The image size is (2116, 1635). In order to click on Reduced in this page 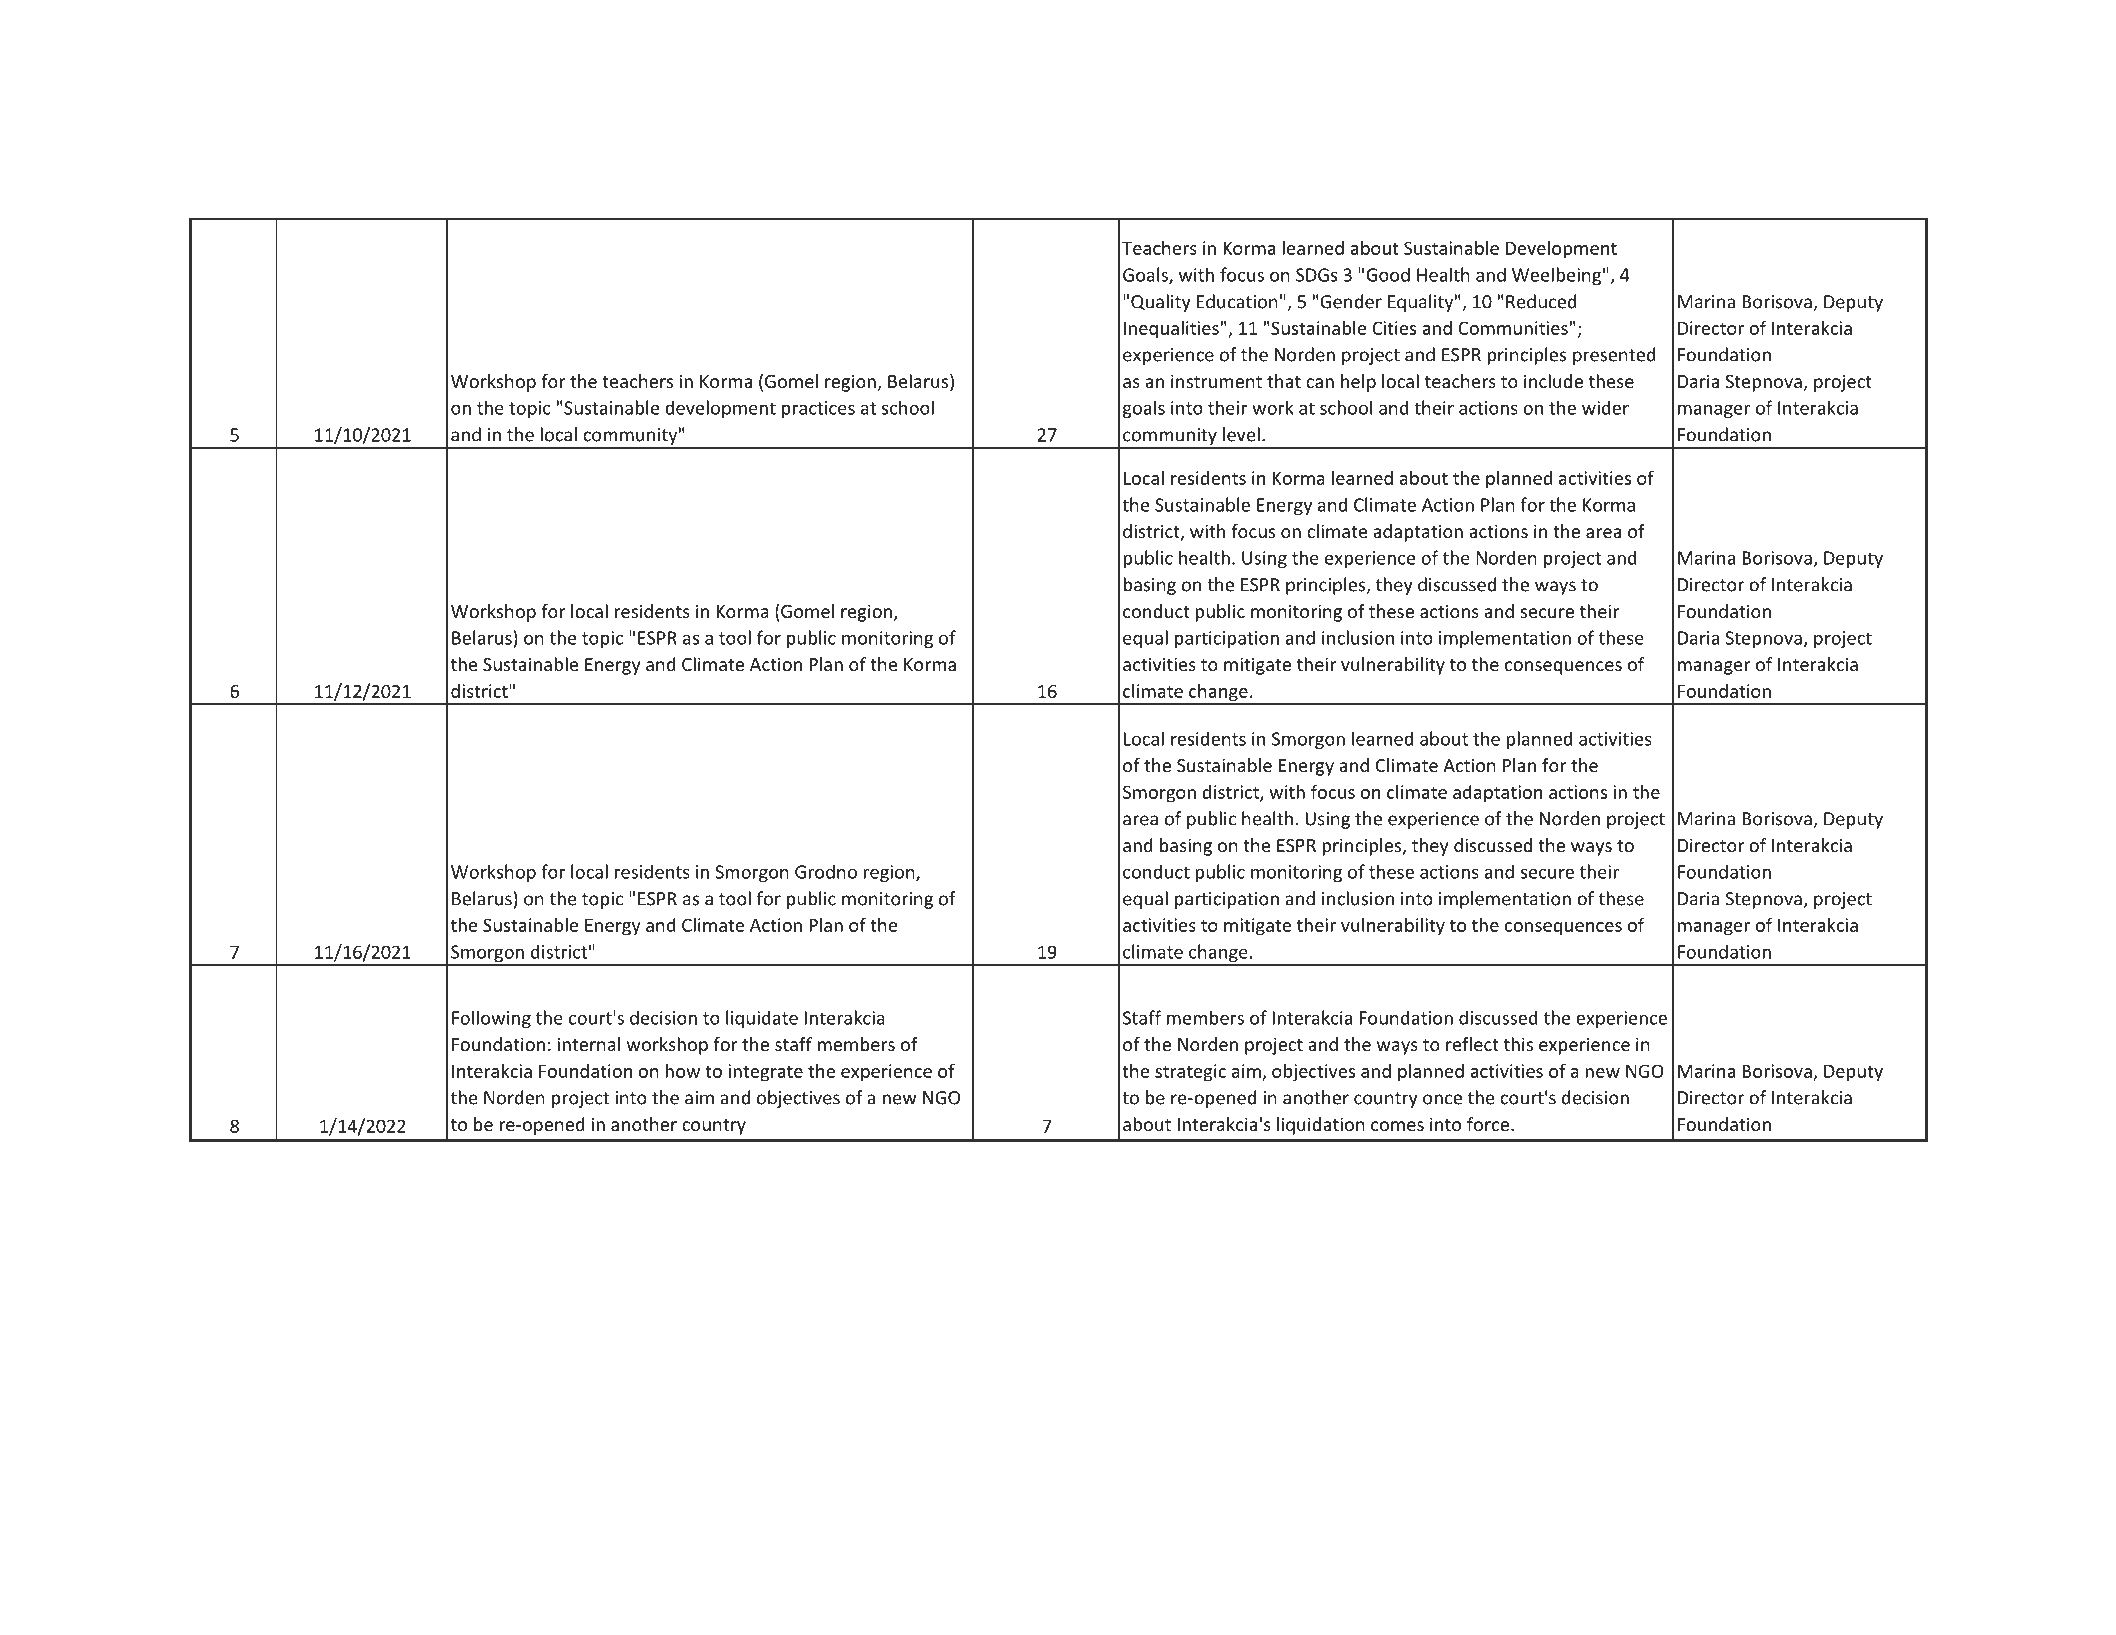, I will do `click(1541, 301)`.
